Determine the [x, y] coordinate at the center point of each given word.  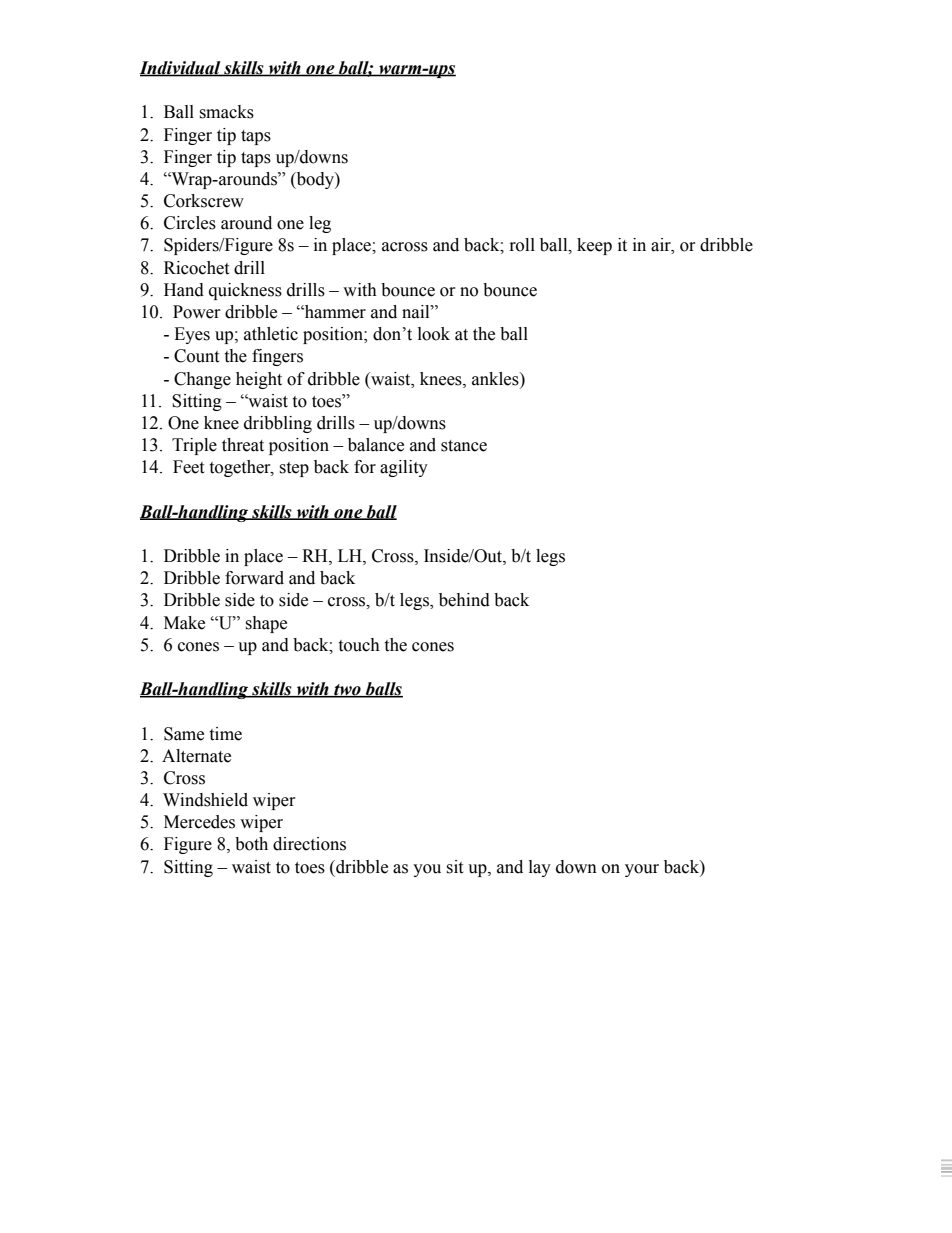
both [251, 844]
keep [594, 246]
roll [522, 245]
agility [404, 468]
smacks [226, 112]
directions [309, 844]
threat [243, 445]
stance [464, 446]
